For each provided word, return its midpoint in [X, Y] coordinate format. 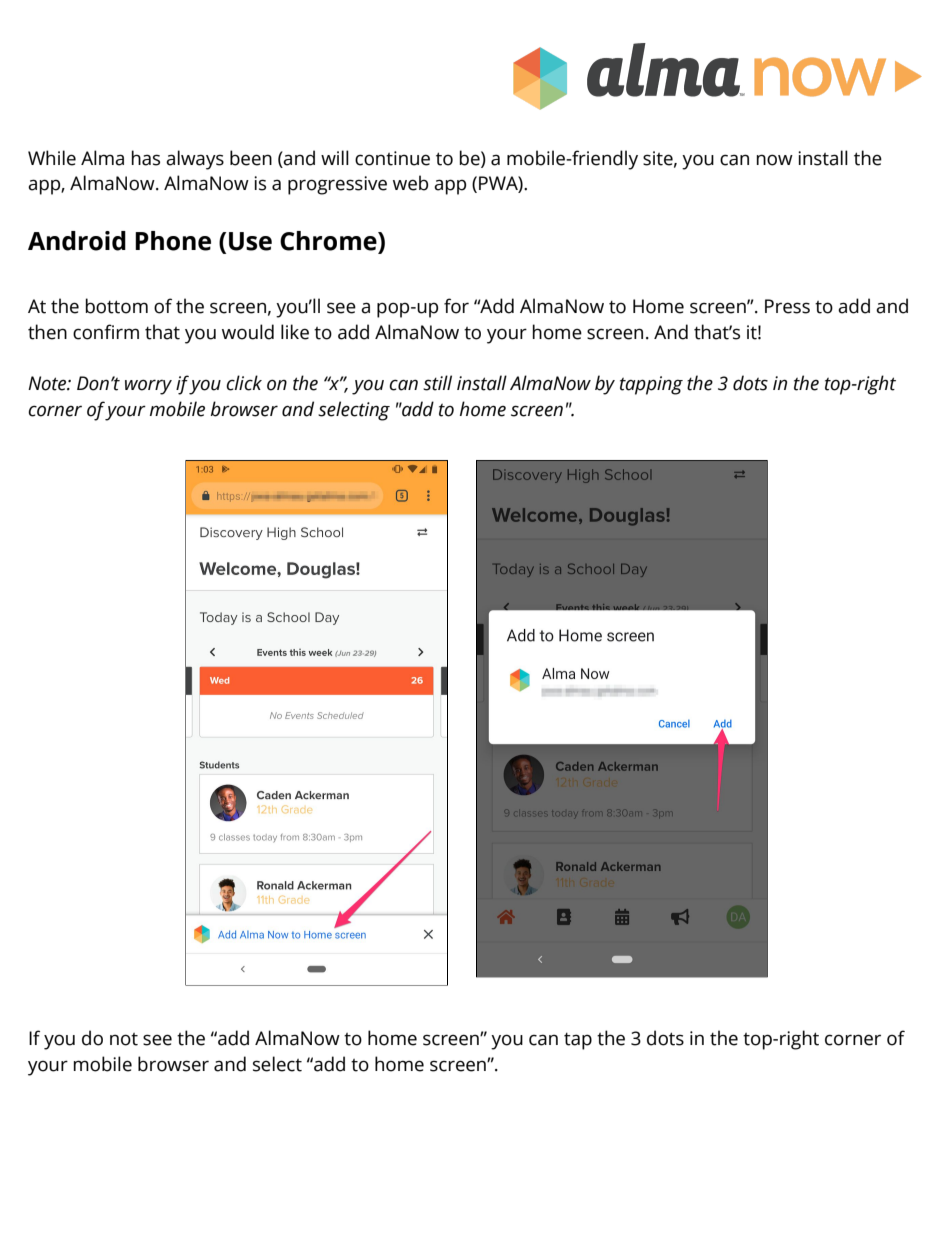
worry [148, 387]
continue [392, 158]
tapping [651, 385]
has [146, 158]
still [437, 383]
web [410, 183]
